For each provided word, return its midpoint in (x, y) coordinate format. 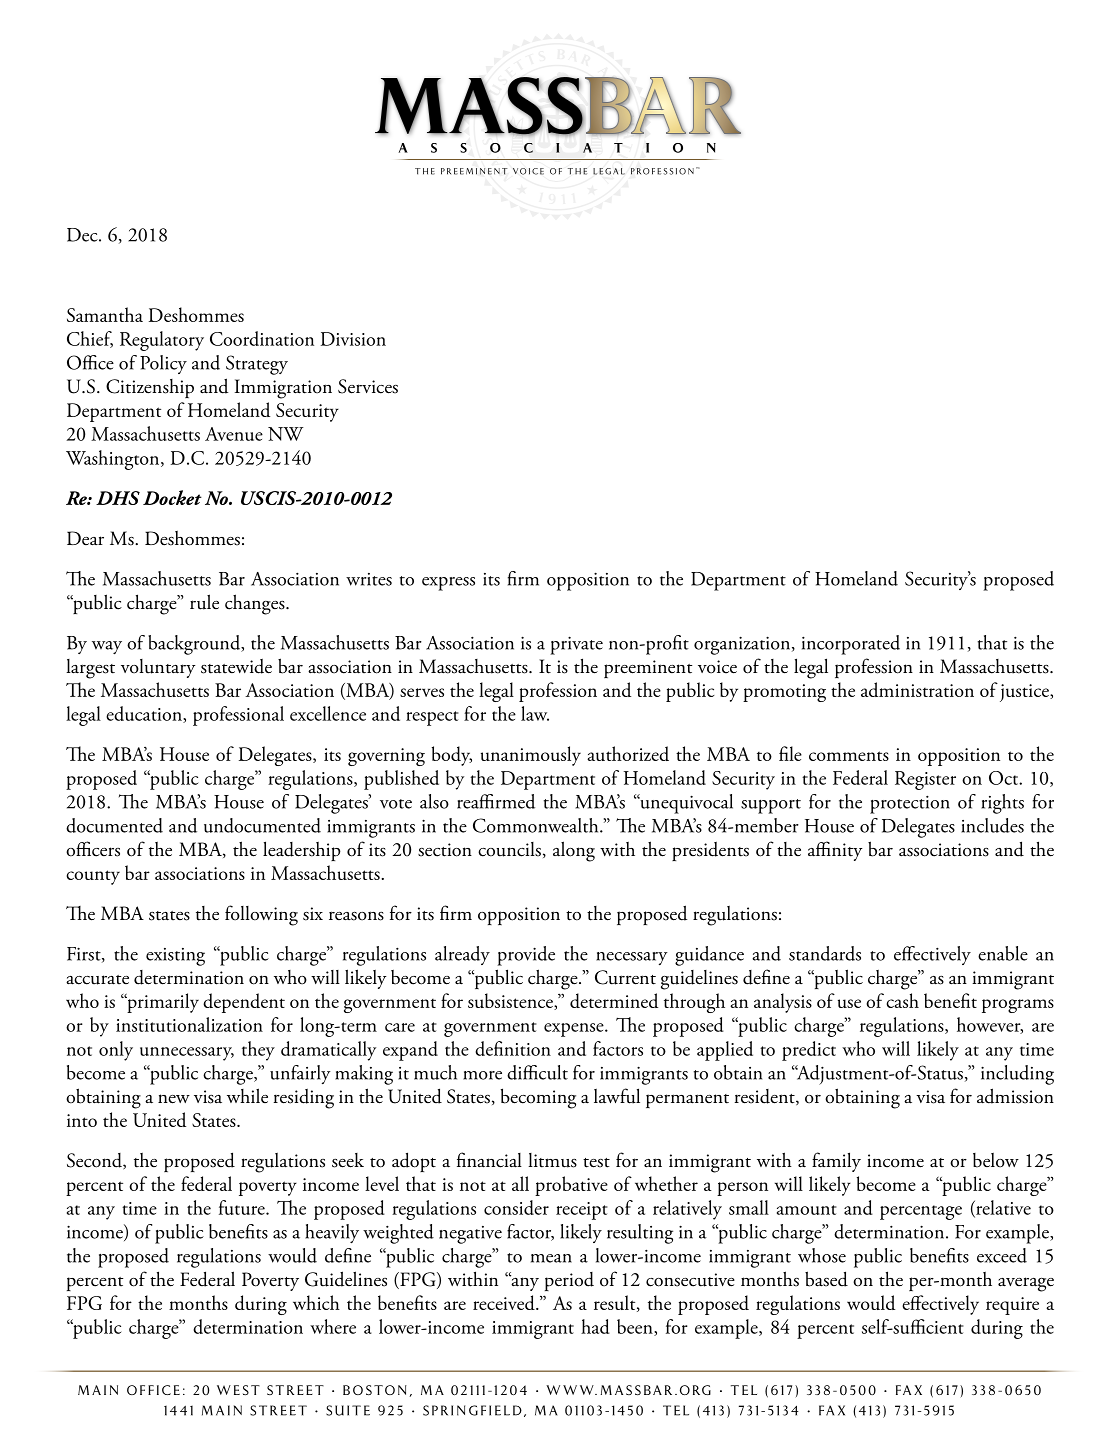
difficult (537, 1072)
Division (353, 339)
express (448, 584)
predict (809, 1051)
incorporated (851, 645)
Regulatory (162, 341)
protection (910, 804)
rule (204, 602)
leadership (302, 851)
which (316, 1302)
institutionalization (189, 1024)
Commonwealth (537, 825)
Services (368, 386)
